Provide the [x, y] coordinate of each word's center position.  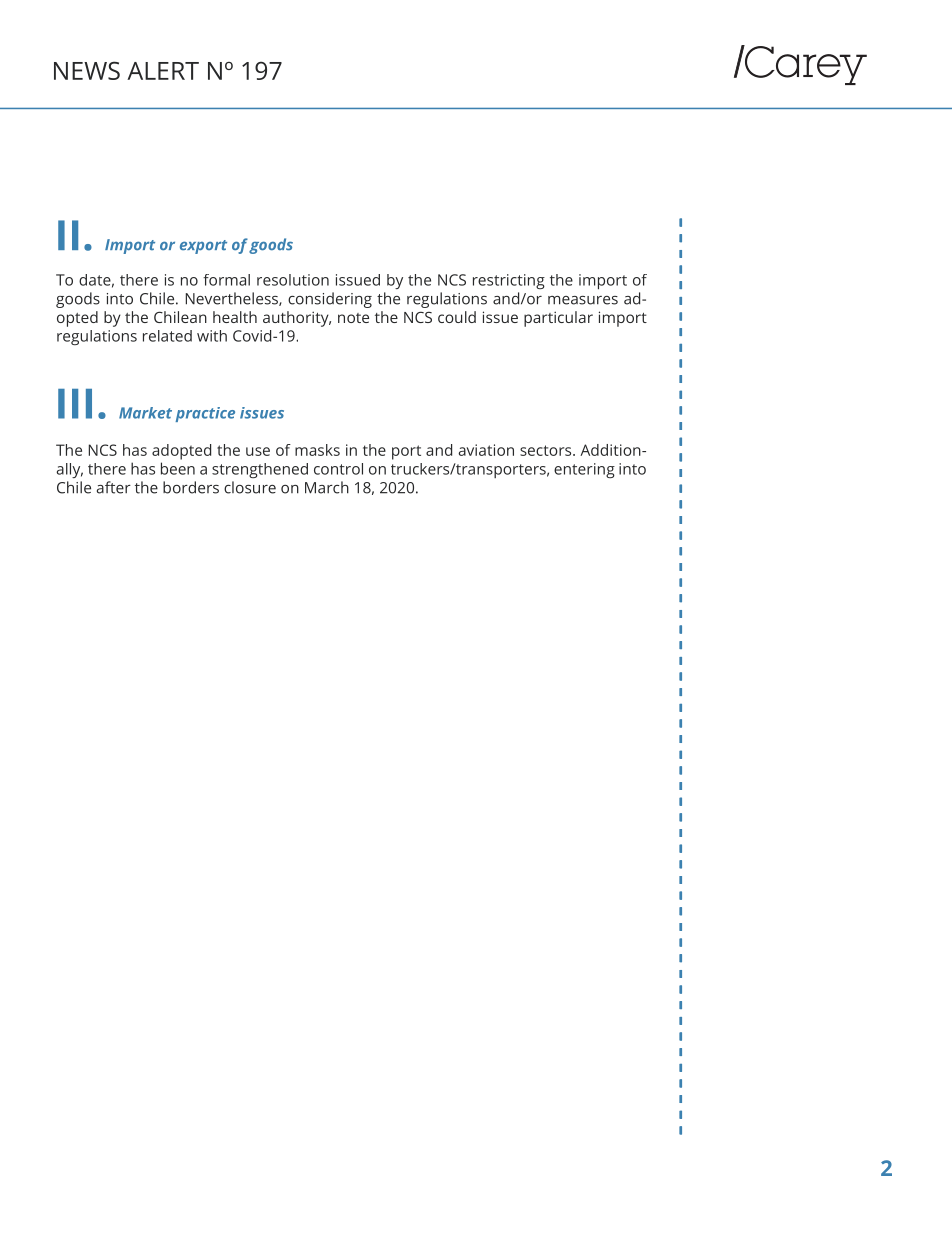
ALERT [163, 71]
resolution [293, 280]
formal [226, 280]
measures [583, 300]
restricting [509, 281]
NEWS [87, 70]
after [114, 487]
